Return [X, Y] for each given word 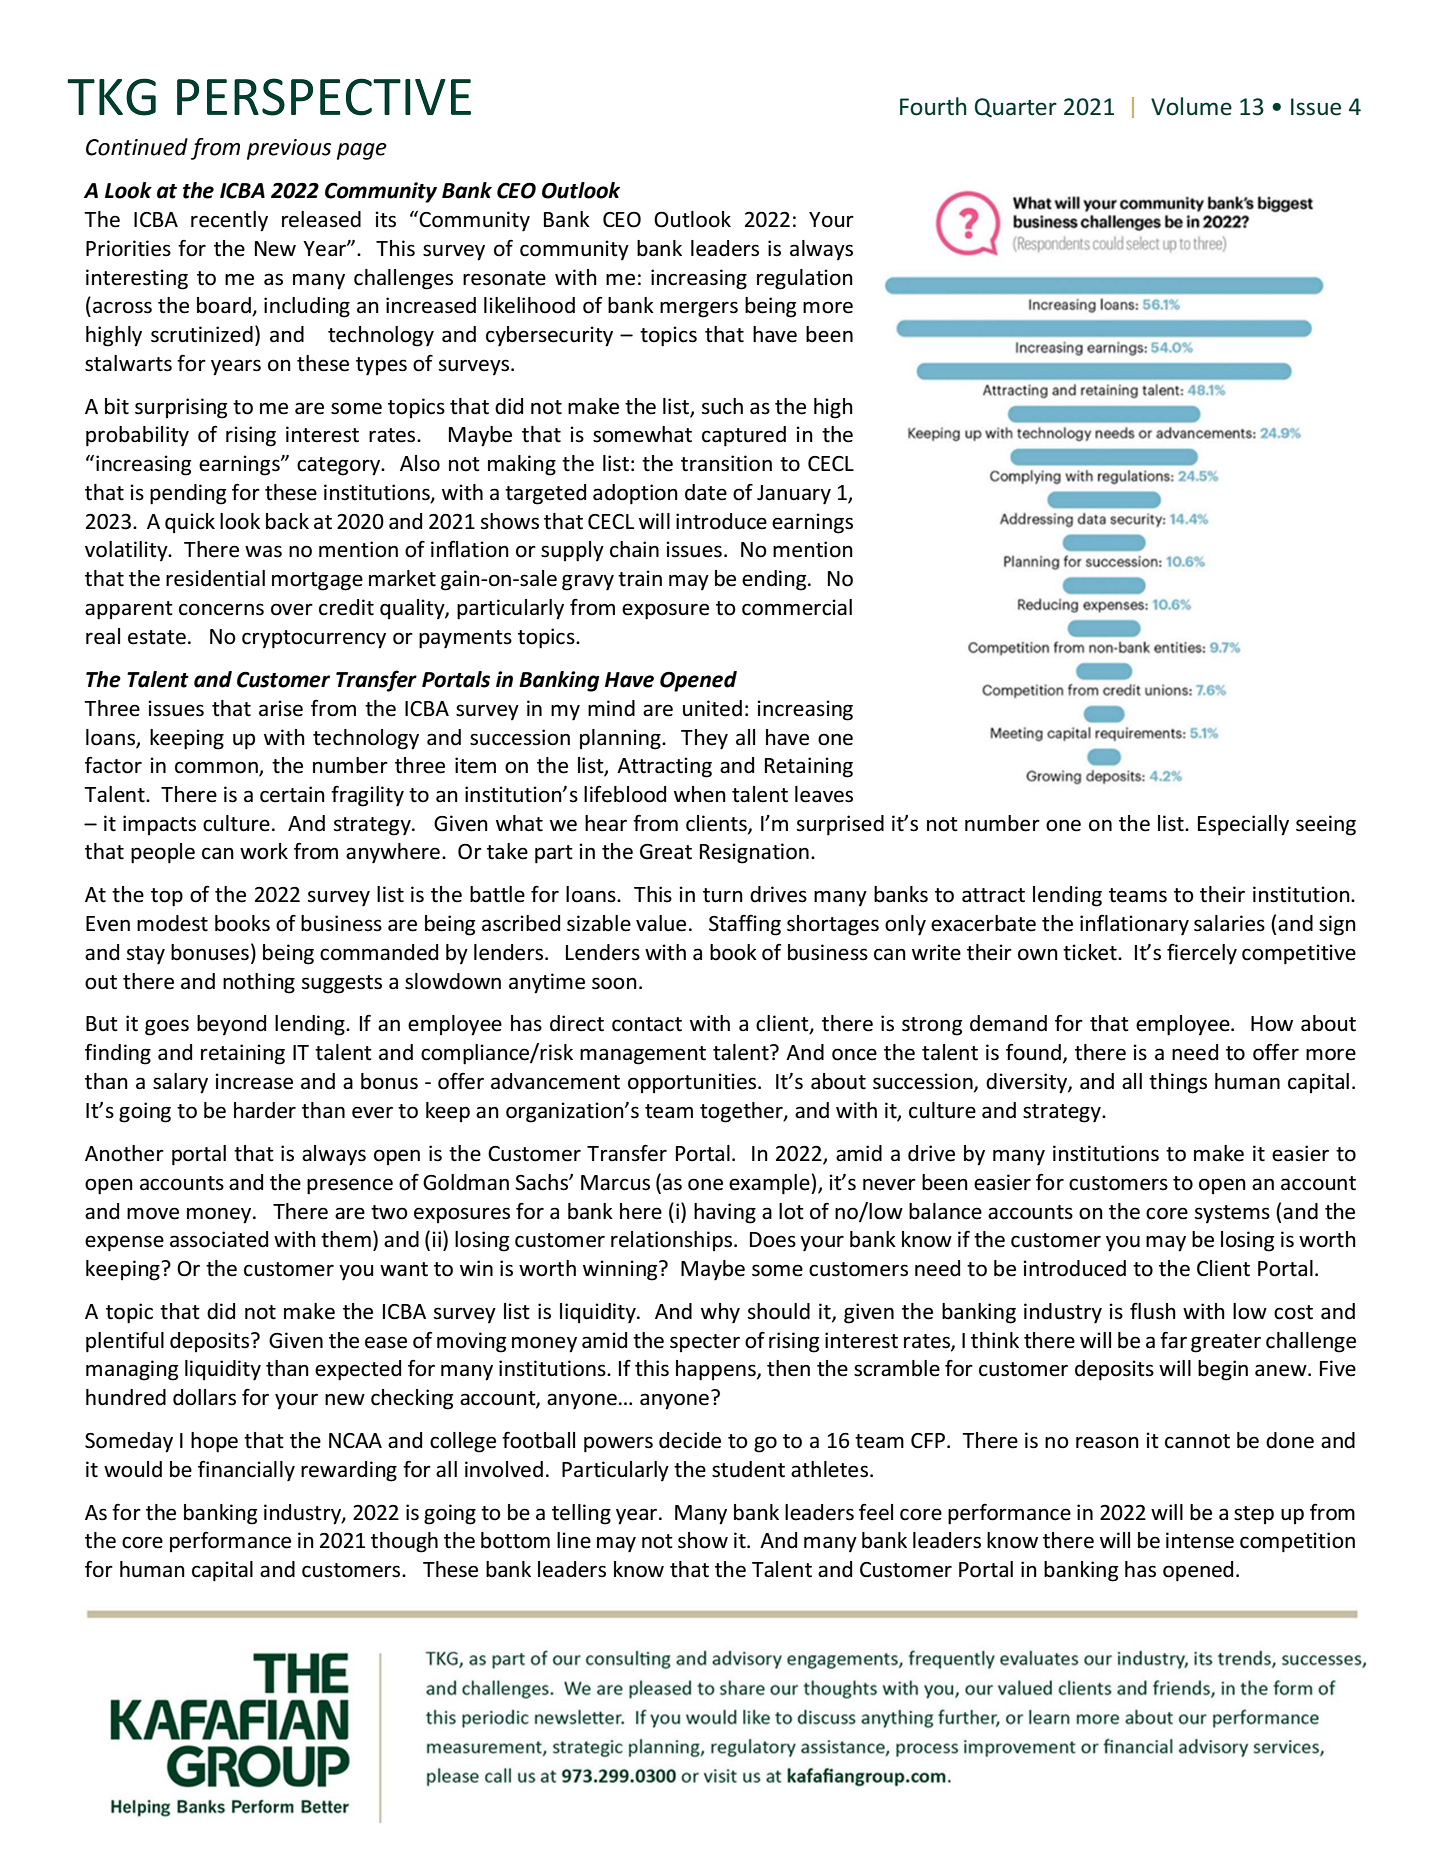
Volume [1191, 106]
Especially [1243, 825]
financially [246, 1471]
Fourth [933, 106]
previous [289, 149]
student [748, 1469]
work [264, 851]
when [700, 794]
